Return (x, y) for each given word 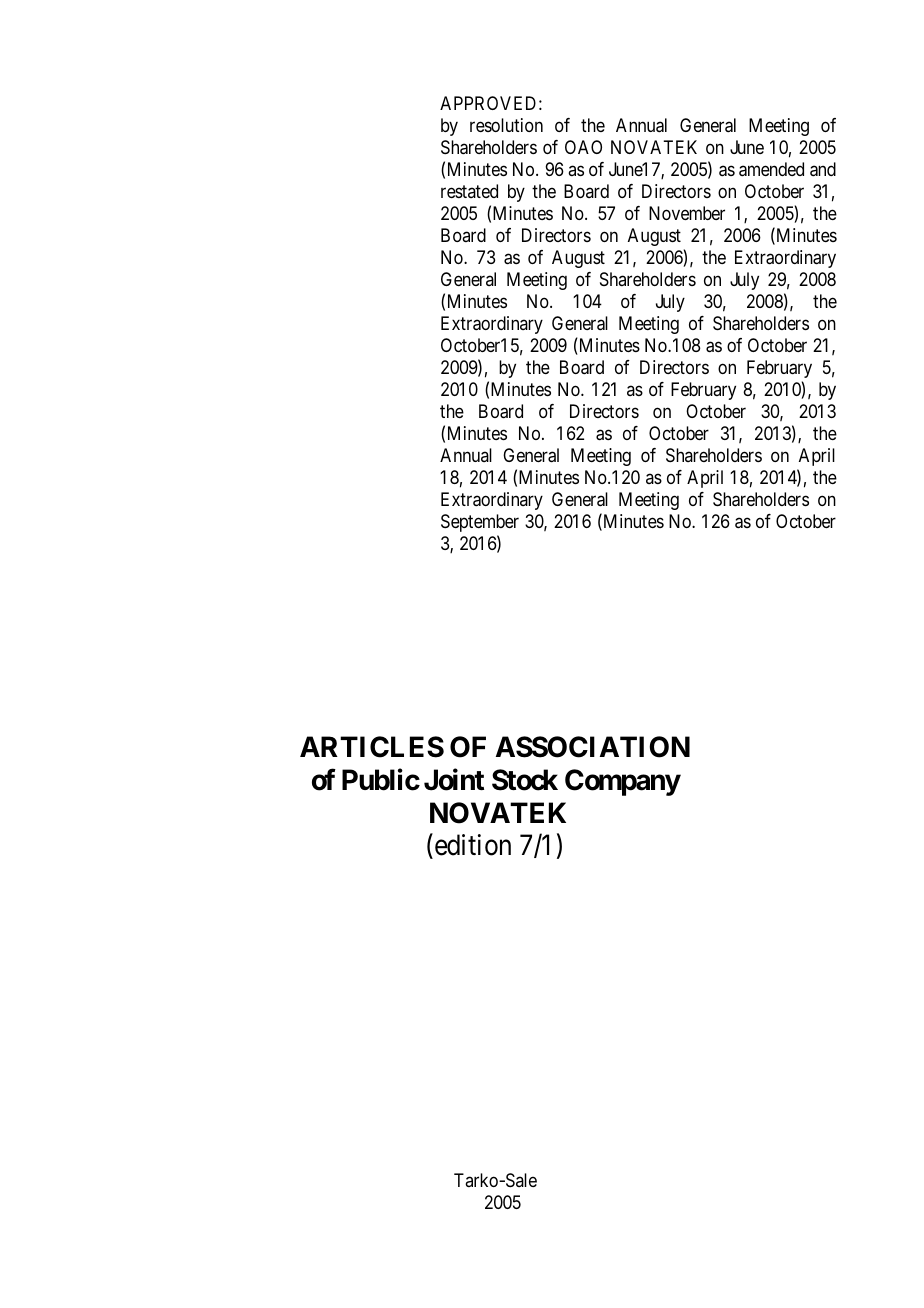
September (480, 523)
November (687, 213)
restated (469, 191)
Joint (454, 780)
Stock (525, 780)
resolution (506, 125)
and (823, 169)
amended (771, 169)
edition (471, 845)
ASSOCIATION (593, 747)
